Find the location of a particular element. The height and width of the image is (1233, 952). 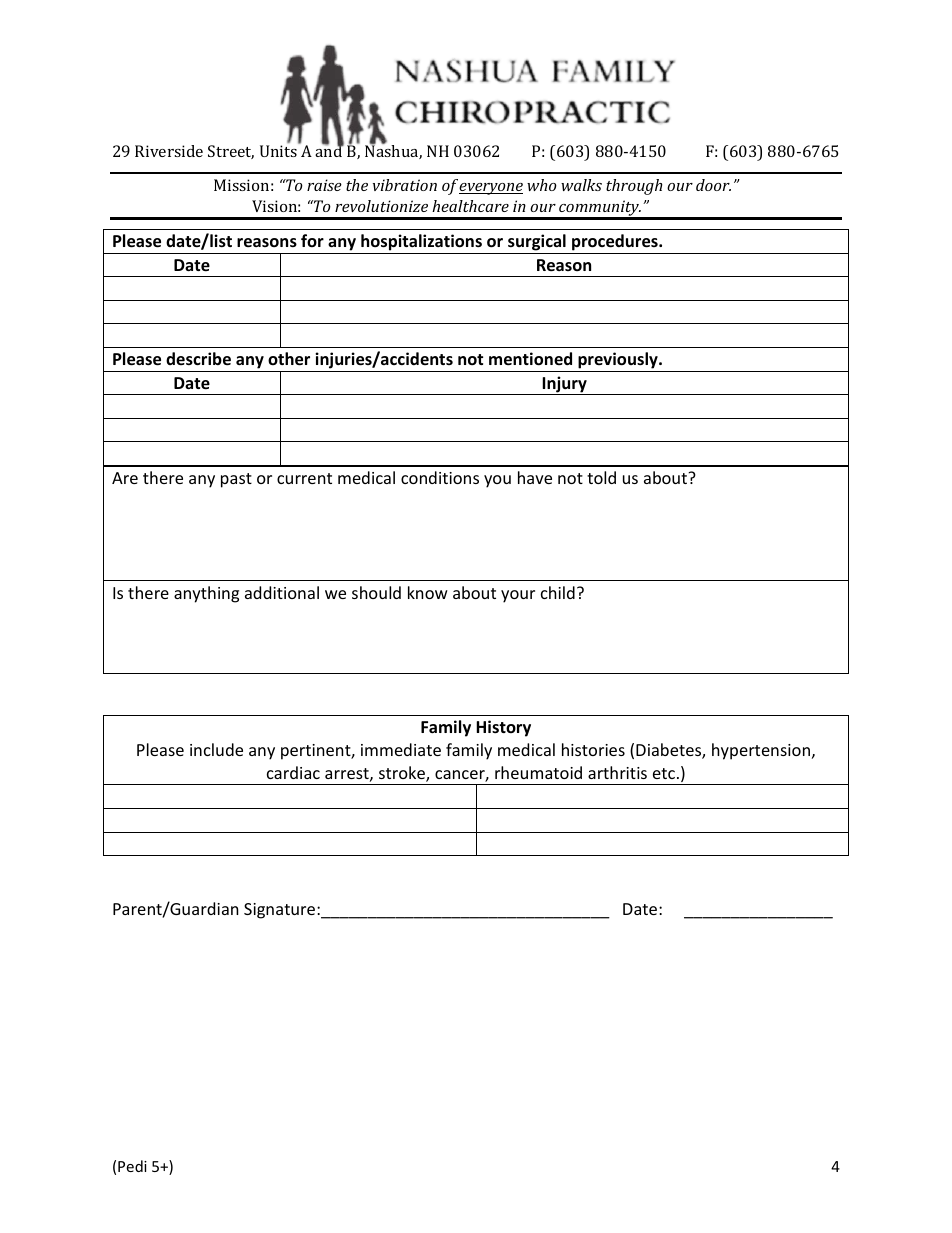

healthcare is located at coordinates (470, 206).
